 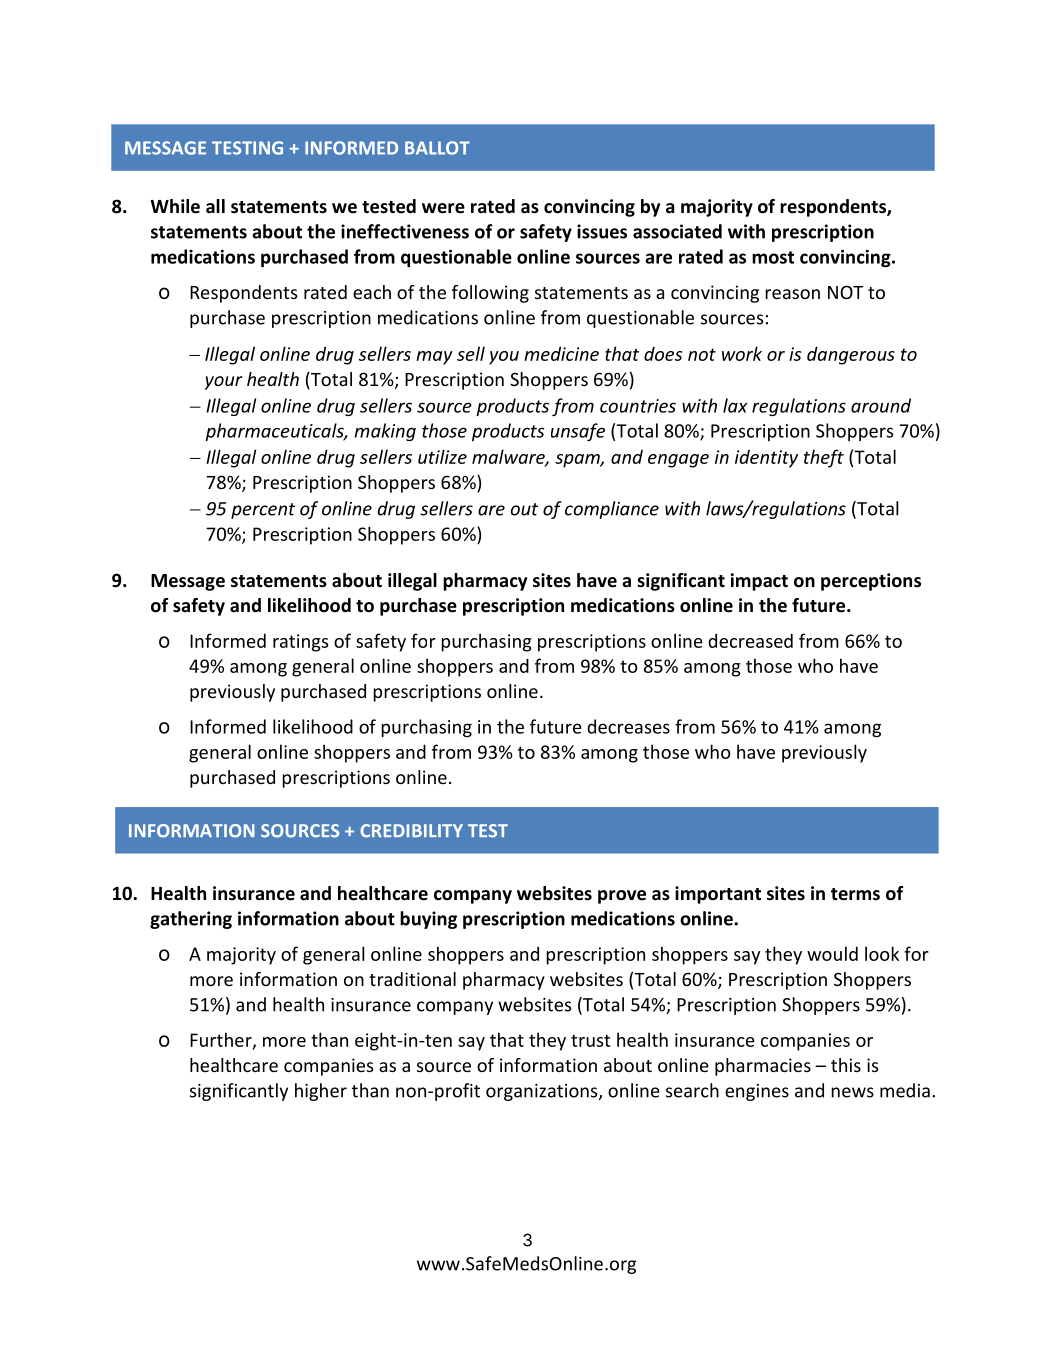 What do you see at coordinates (263, 511) in the image?
I see `percent` at bounding box center [263, 511].
